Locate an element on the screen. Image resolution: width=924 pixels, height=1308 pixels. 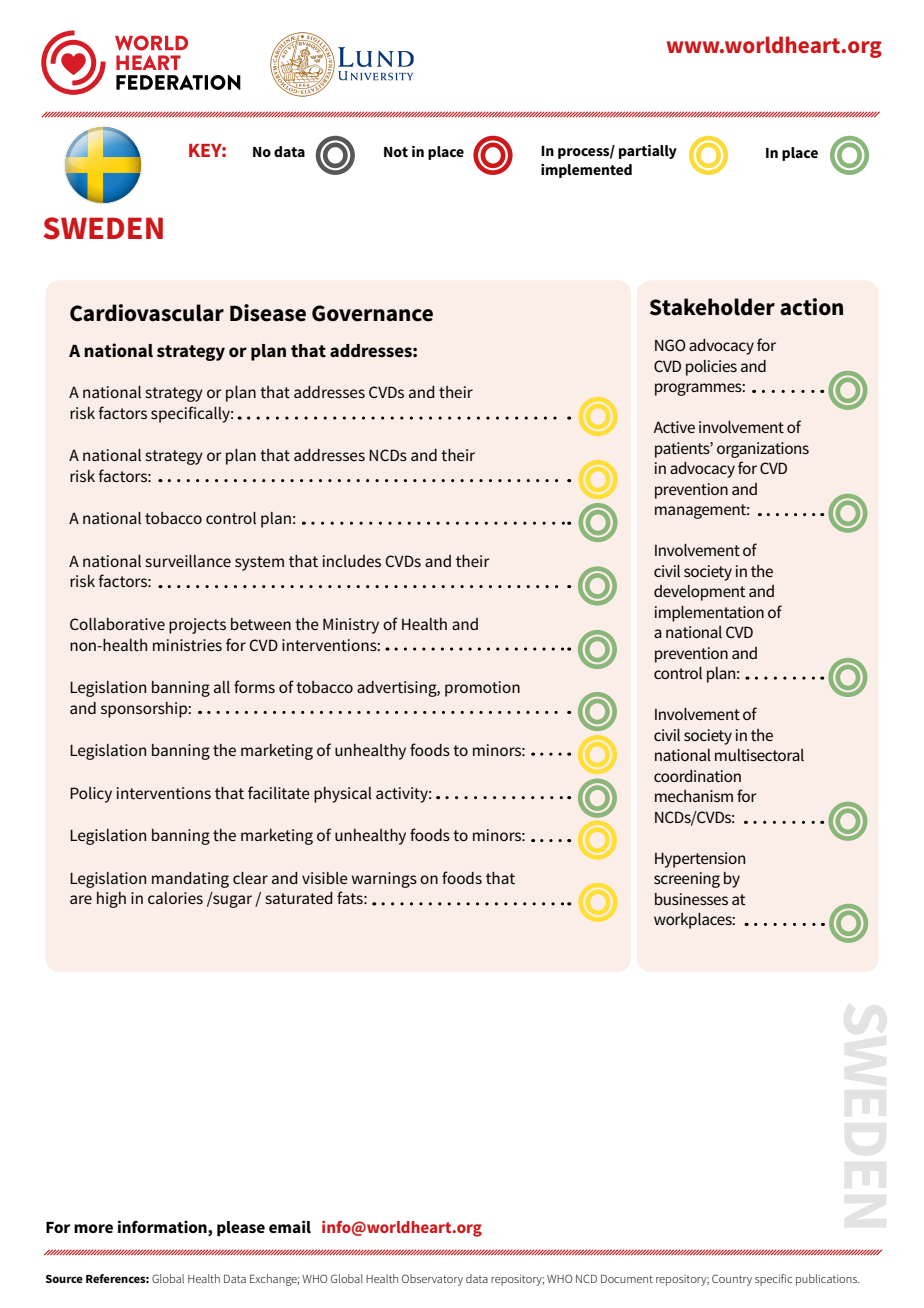
Cardiovascular is located at coordinates (147, 313).
